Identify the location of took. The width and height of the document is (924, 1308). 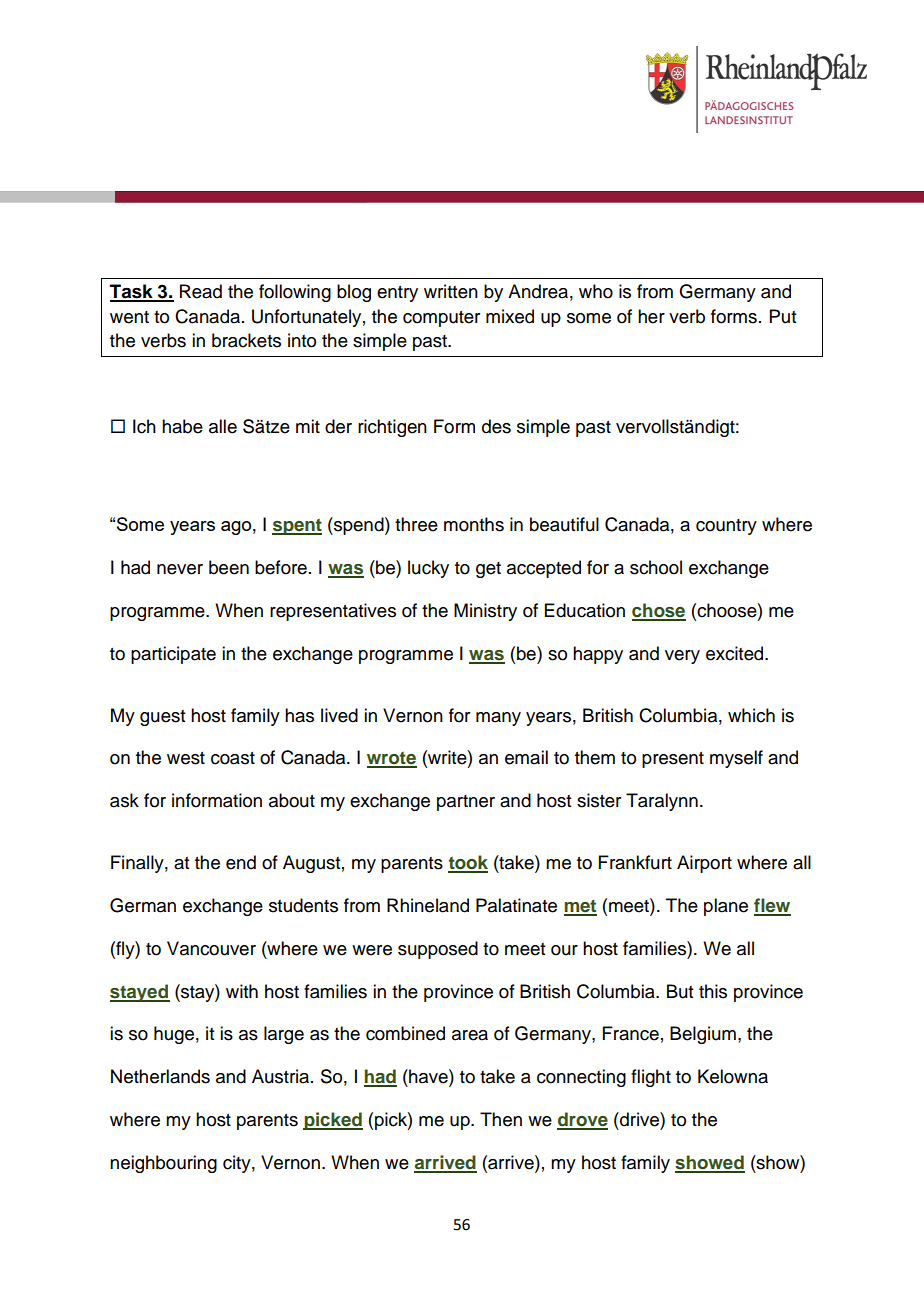
(468, 863).
